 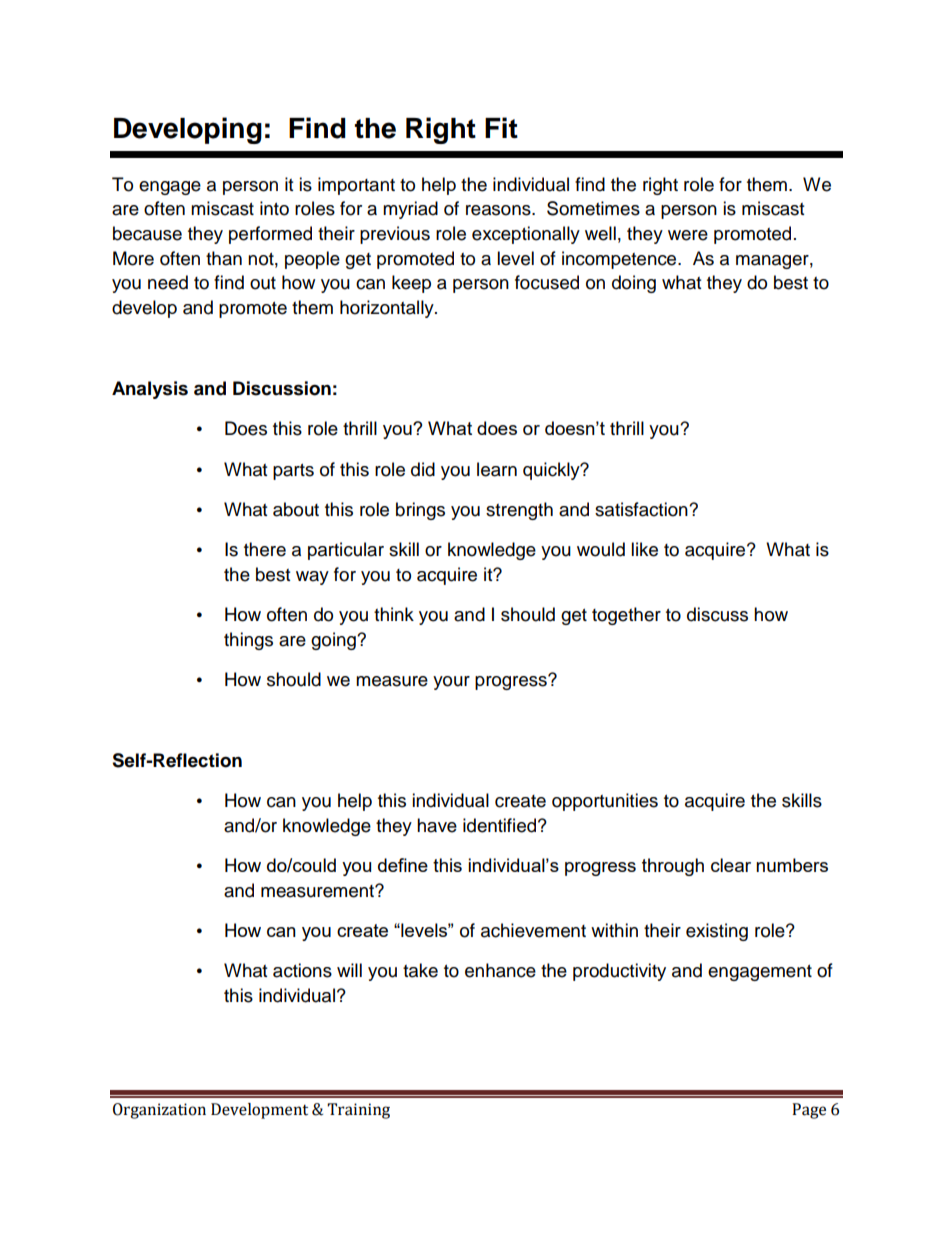 What do you see at coordinates (394, 614) in the screenshot?
I see `think` at bounding box center [394, 614].
